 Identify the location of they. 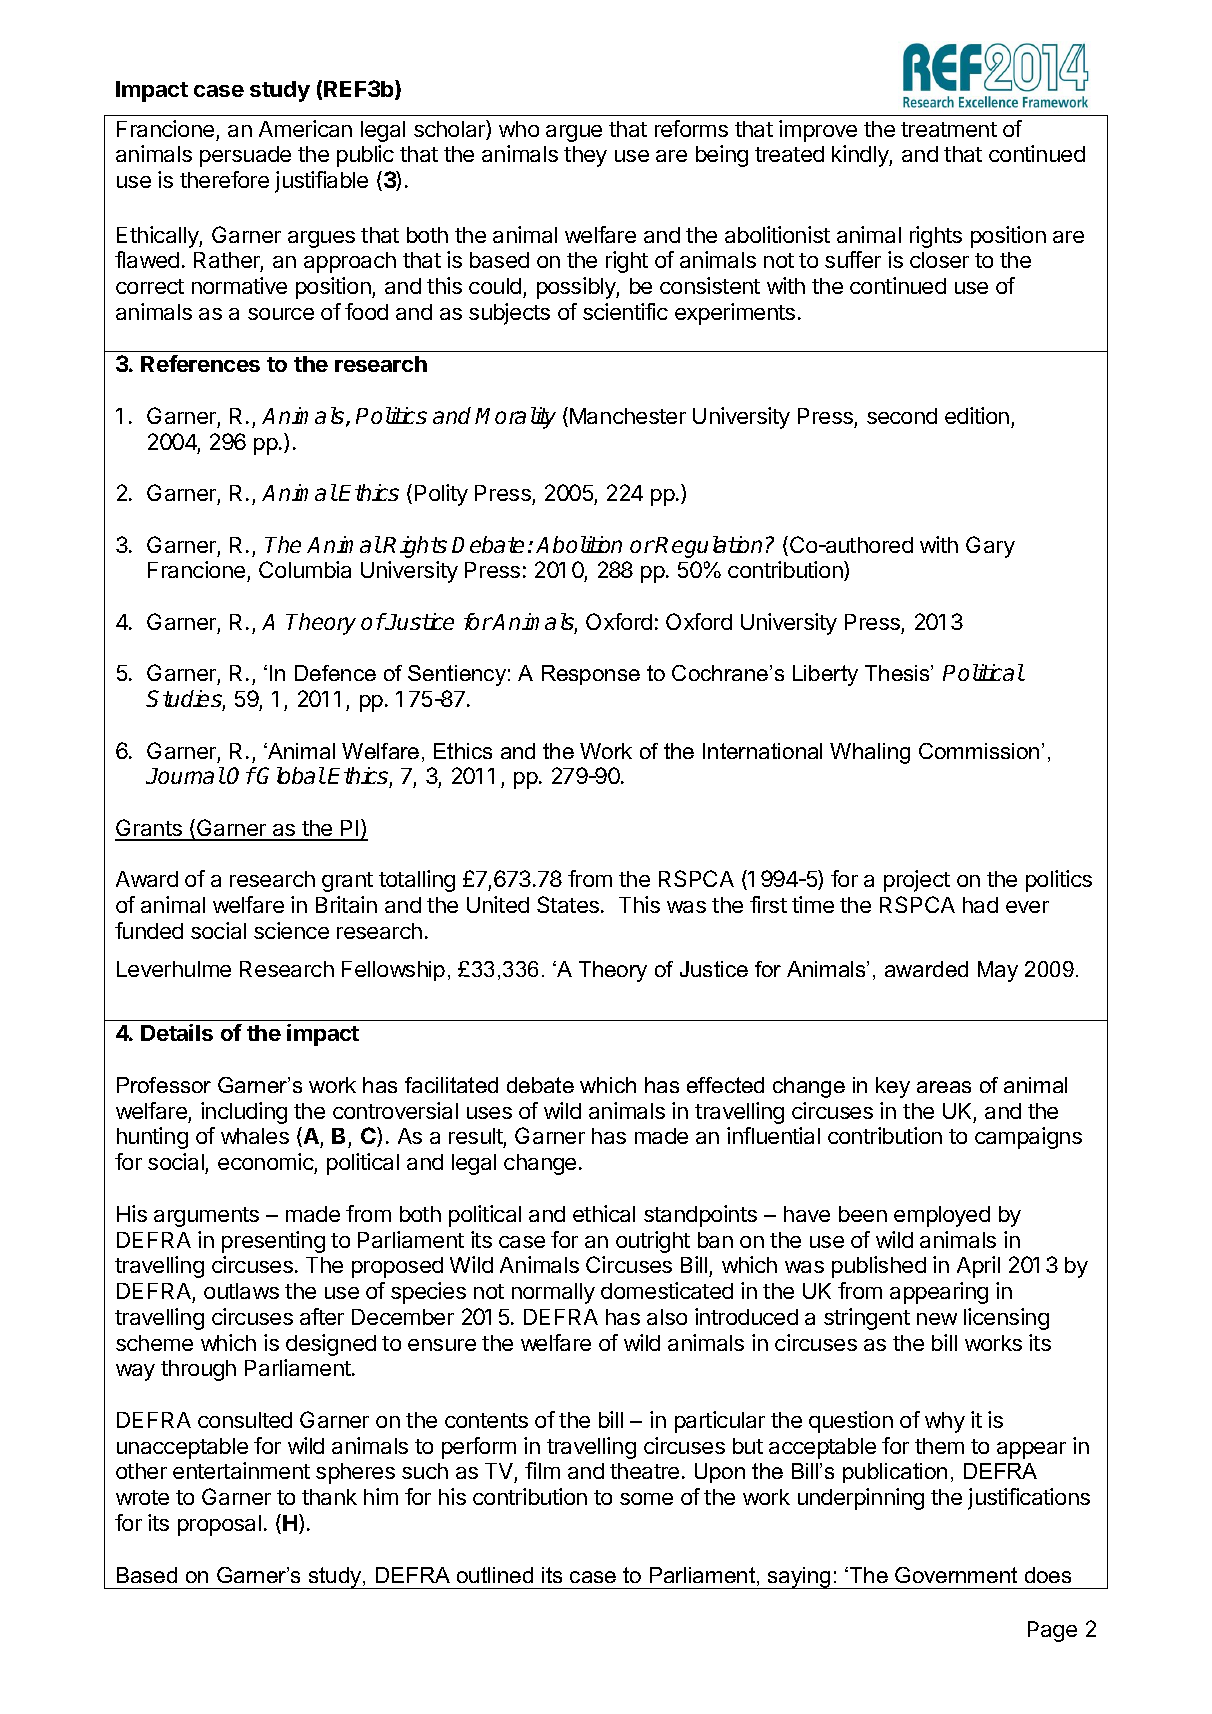
(585, 156).
